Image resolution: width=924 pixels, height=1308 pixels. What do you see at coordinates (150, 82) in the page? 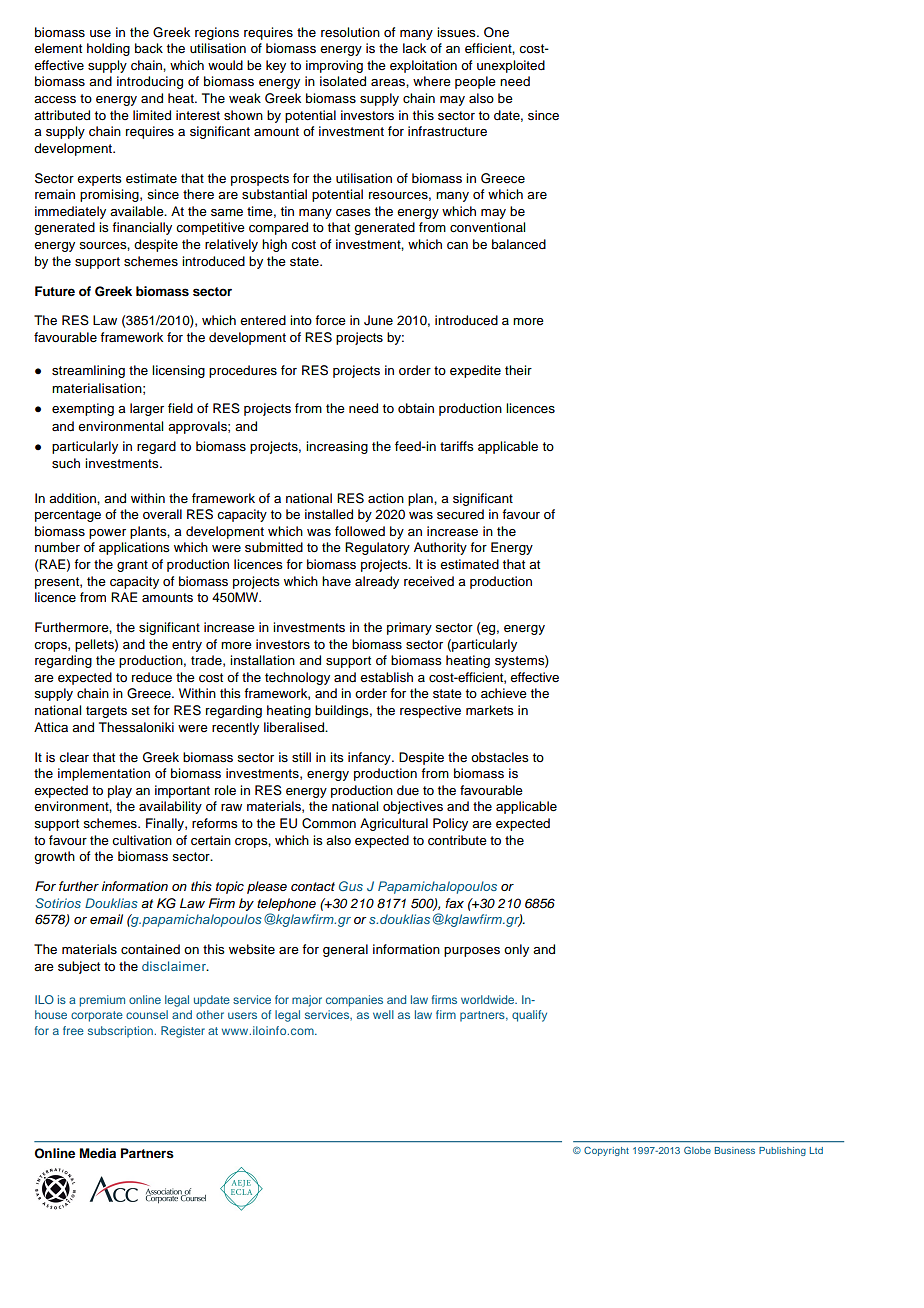
I see `introducing` at bounding box center [150, 82].
